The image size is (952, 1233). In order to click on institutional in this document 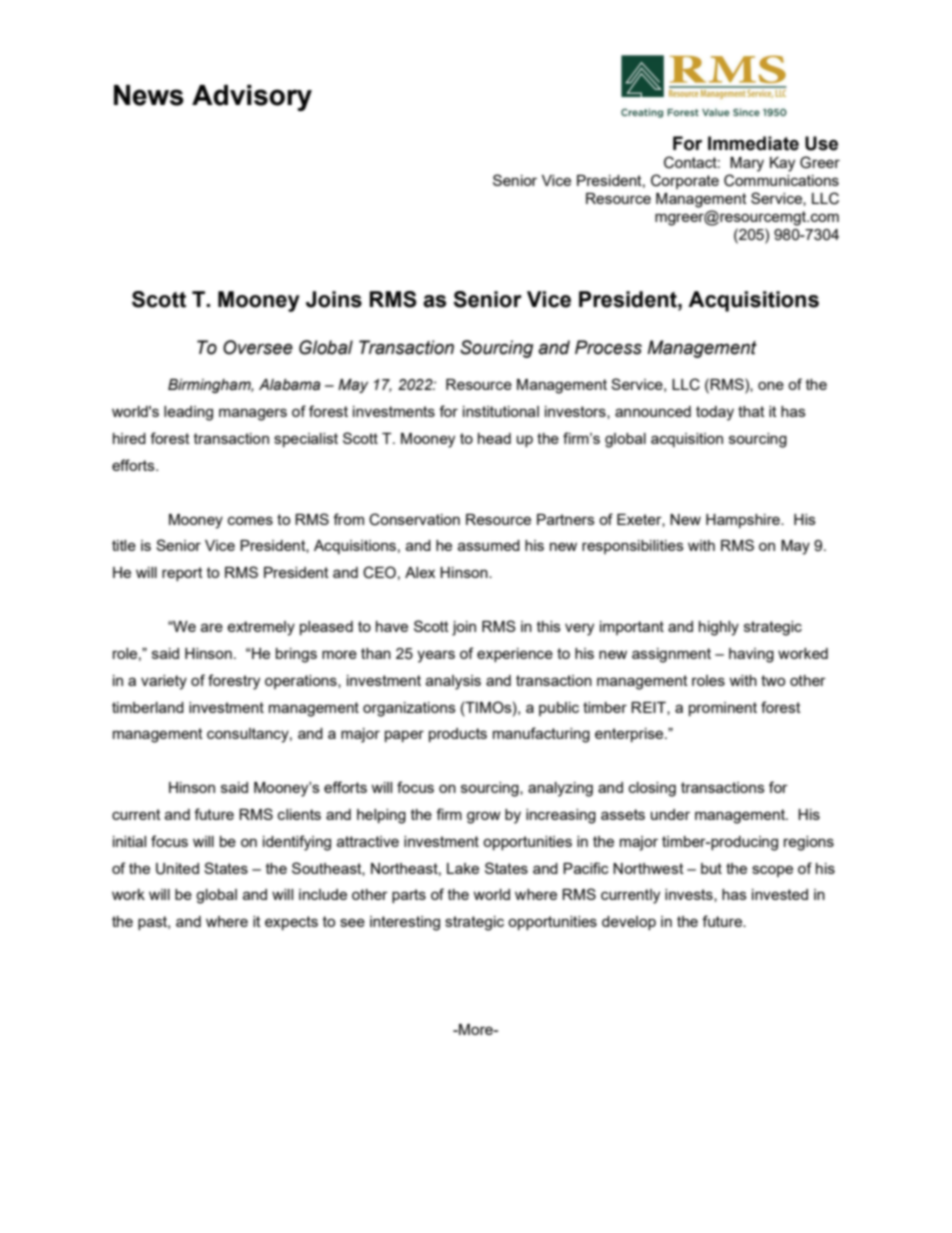, I will do `click(501, 411)`.
